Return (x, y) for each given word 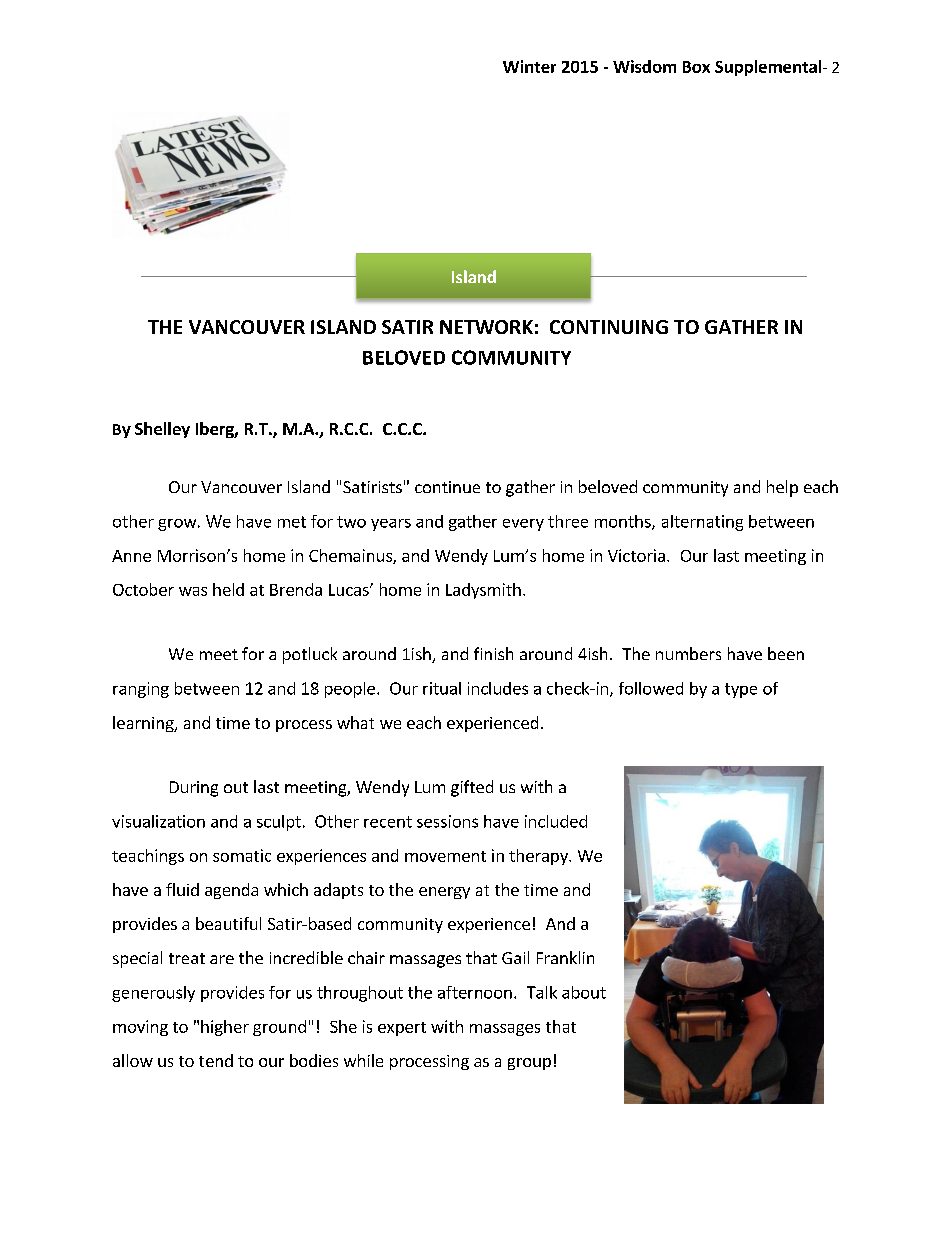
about (584, 992)
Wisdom (644, 66)
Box (696, 67)
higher (225, 1028)
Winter (529, 66)
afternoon (475, 992)
